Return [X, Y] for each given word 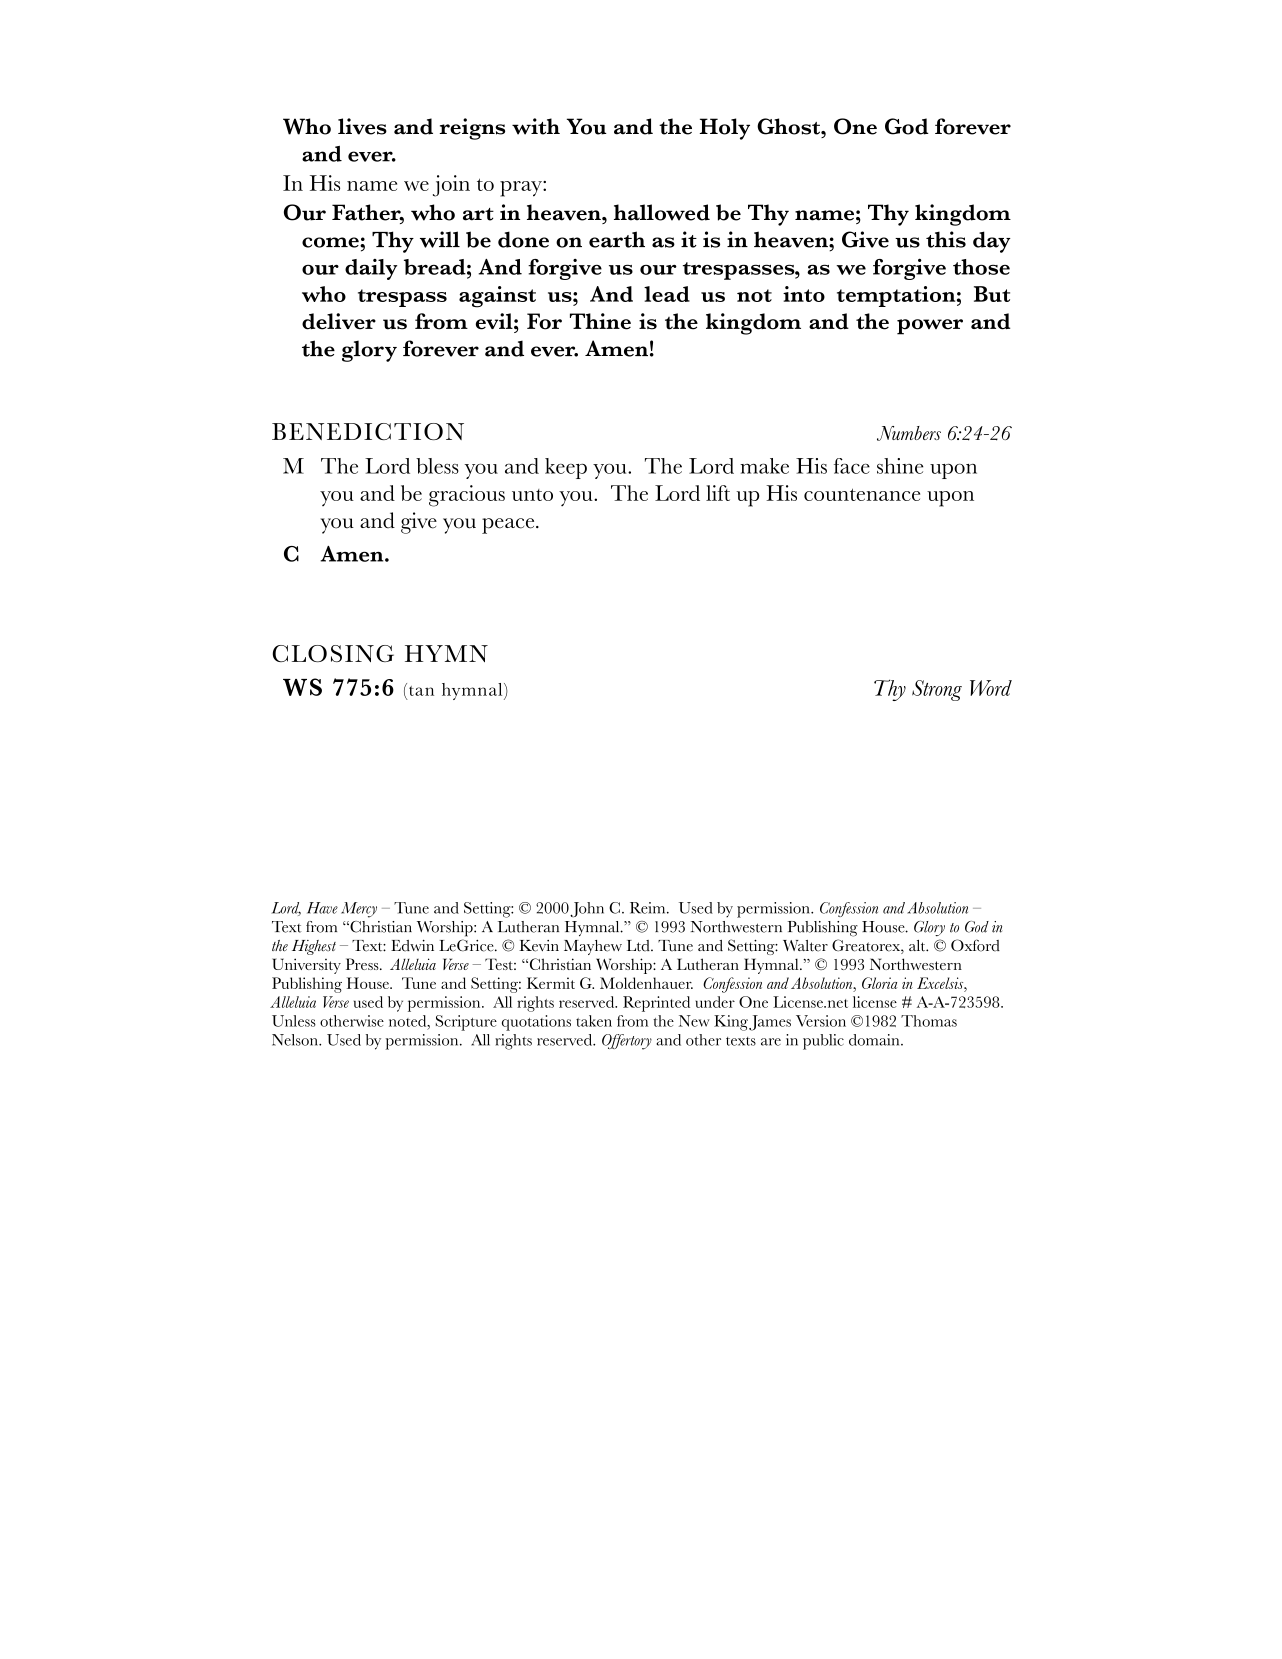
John [587, 909]
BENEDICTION [368, 431]
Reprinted [656, 1004]
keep [566, 468]
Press [363, 964]
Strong [937, 690]
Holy [725, 129]
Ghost [789, 126]
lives [362, 126]
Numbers [909, 433]
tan [421, 691]
